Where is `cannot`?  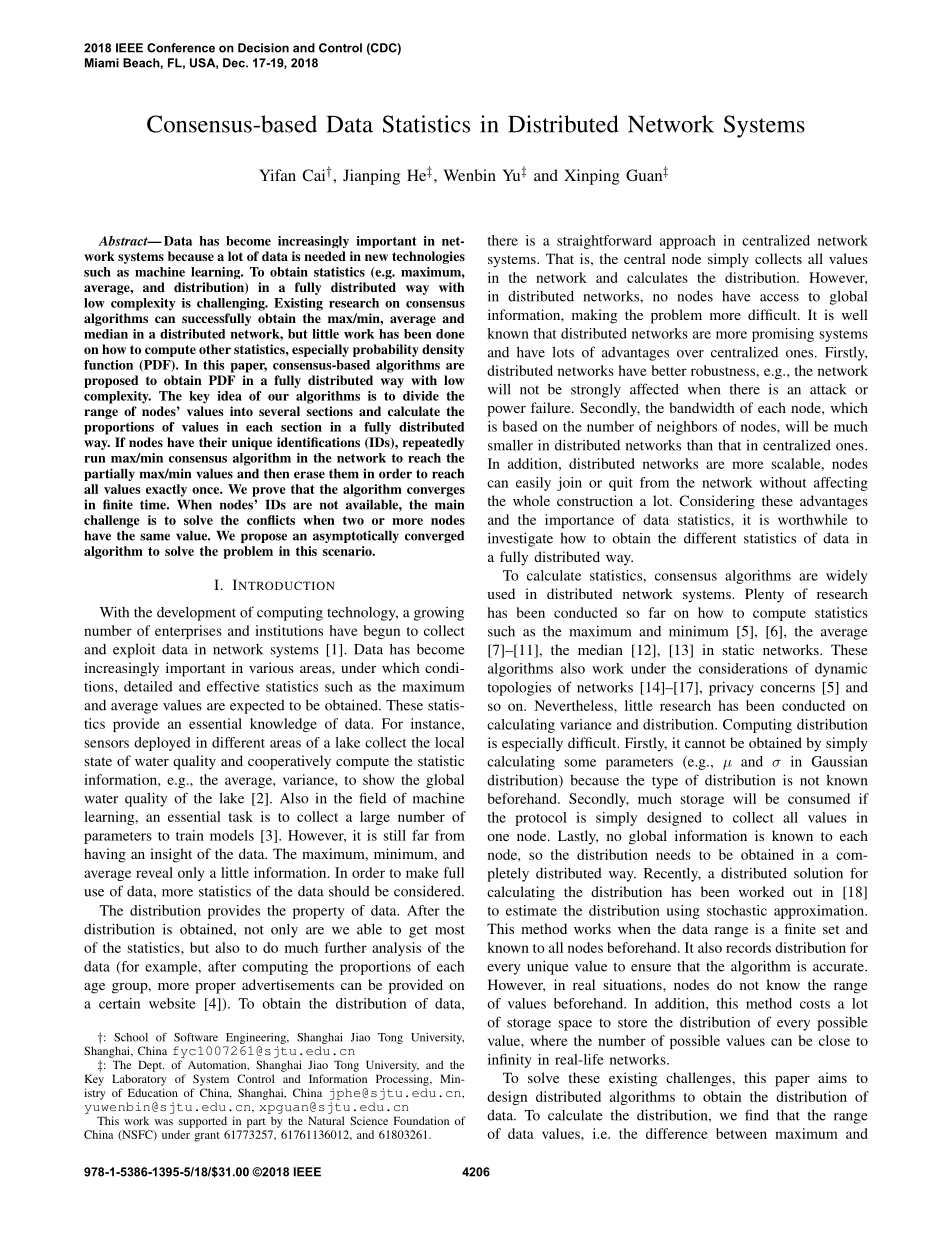
cannot is located at coordinates (705, 743).
